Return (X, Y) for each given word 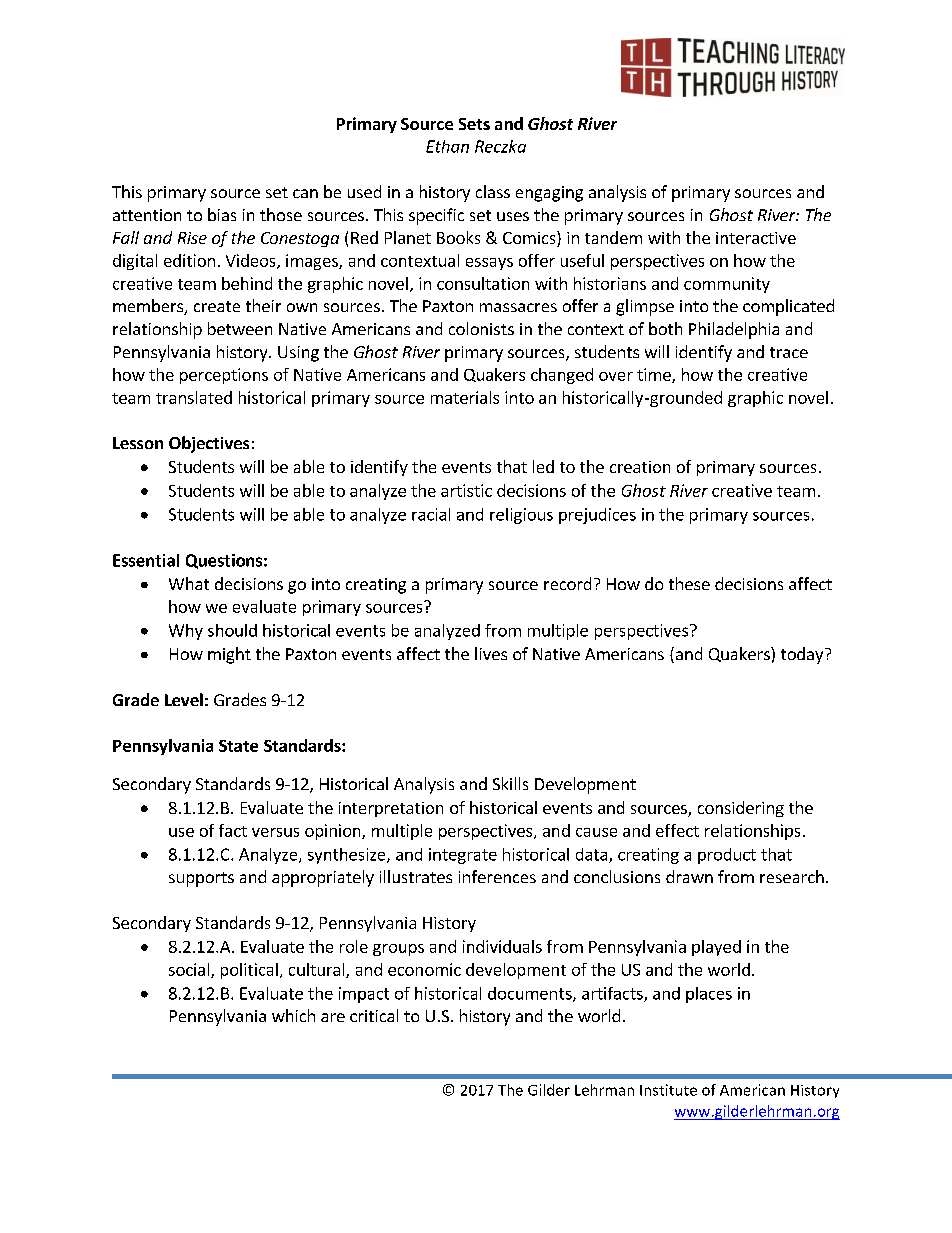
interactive (756, 238)
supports (201, 879)
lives (491, 653)
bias (222, 214)
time (655, 375)
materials (465, 397)
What (189, 583)
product (727, 856)
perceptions (224, 376)
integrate (463, 856)
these (689, 583)
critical (374, 1015)
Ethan (447, 146)
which (293, 1015)
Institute (668, 1090)
